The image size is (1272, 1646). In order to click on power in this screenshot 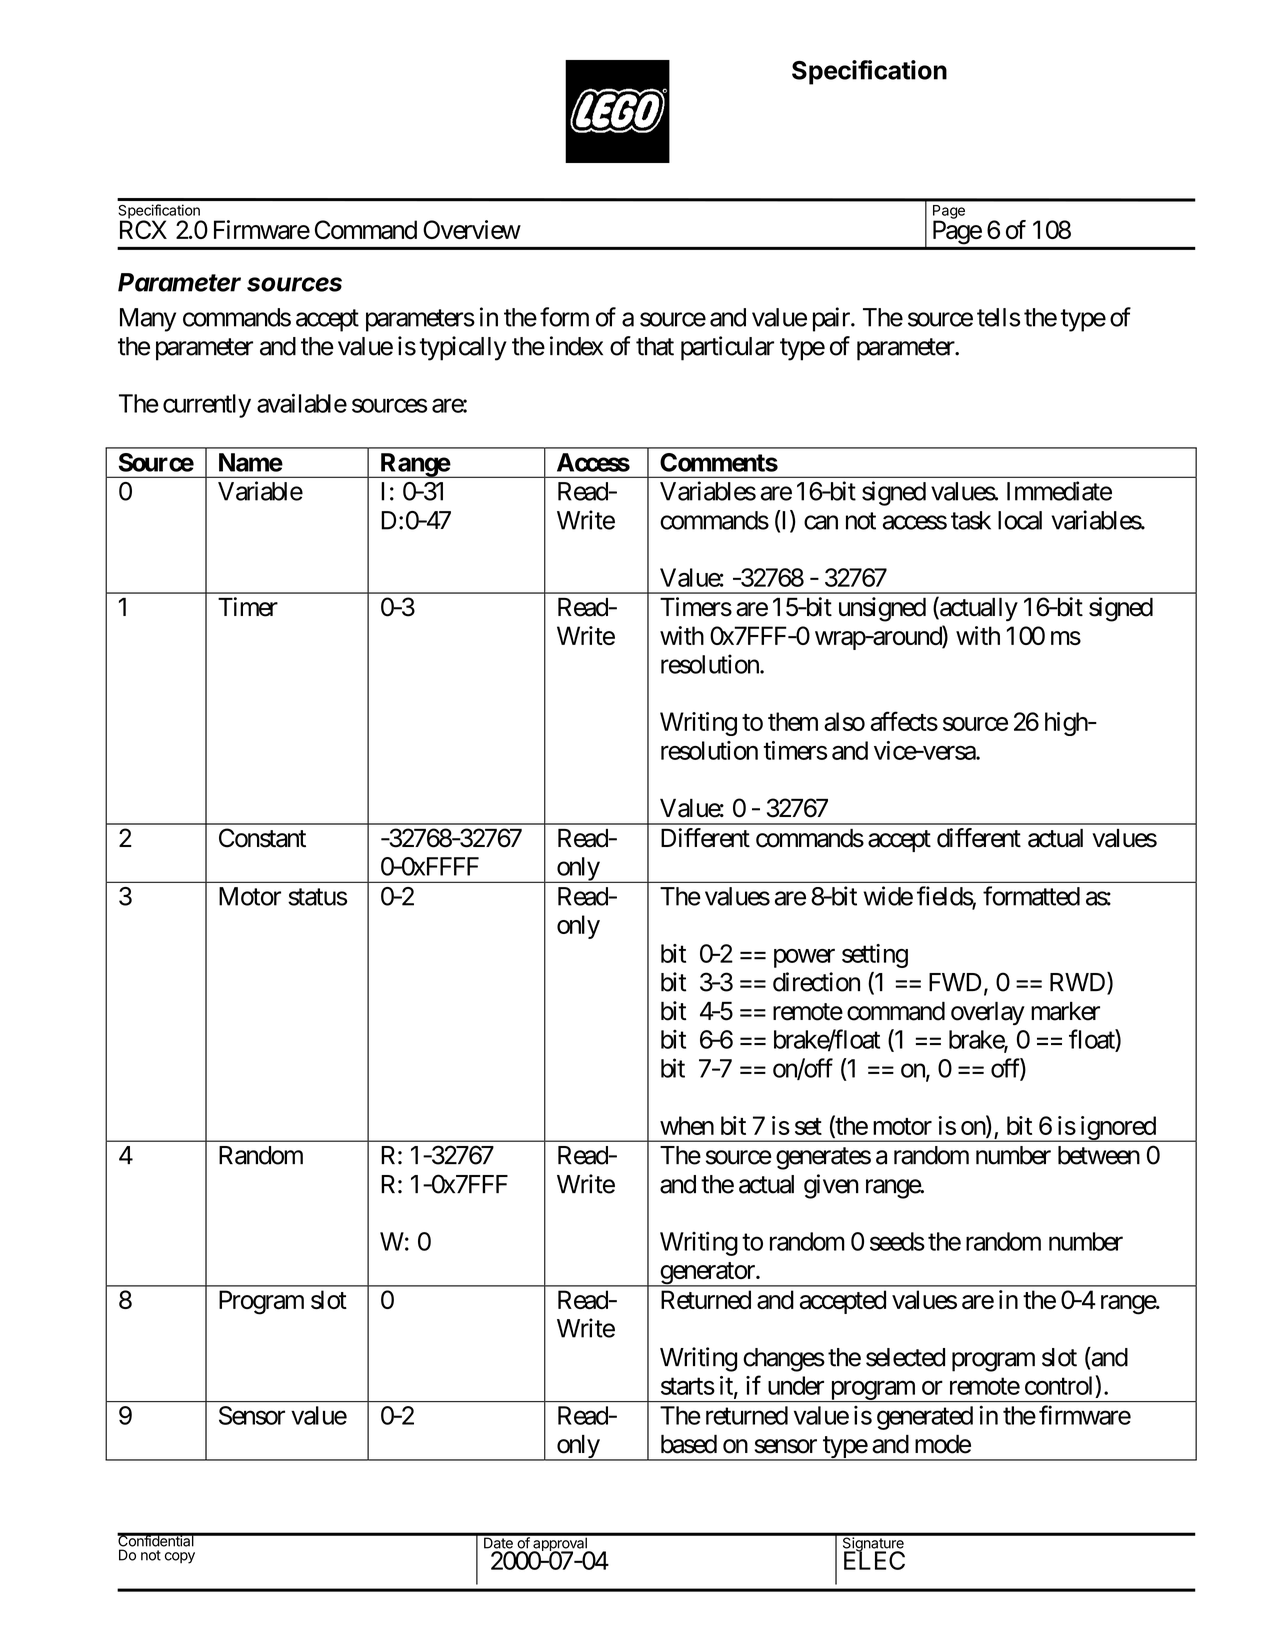, I will do `click(804, 958)`.
